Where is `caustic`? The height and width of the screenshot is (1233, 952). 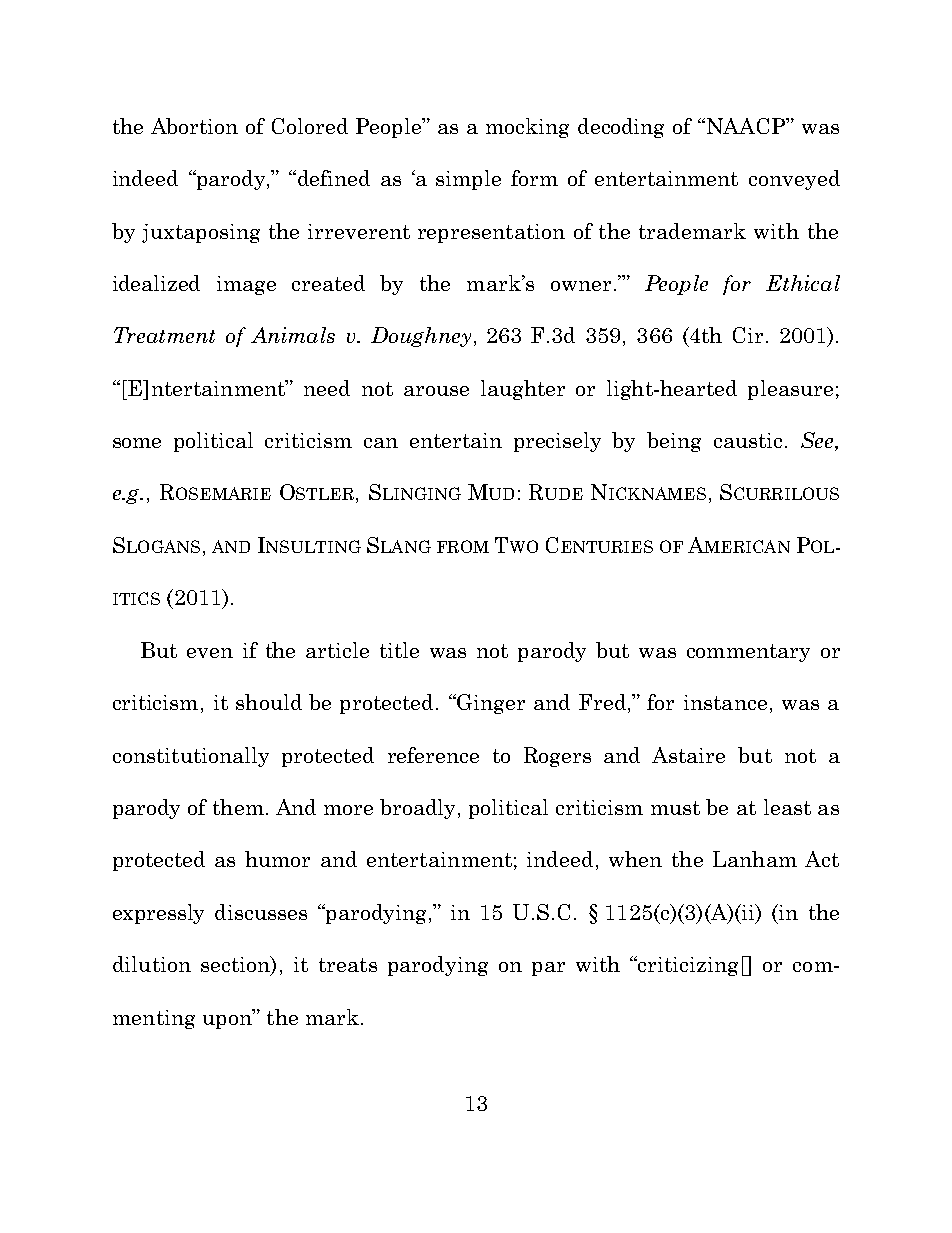 caustic is located at coordinates (748, 440).
